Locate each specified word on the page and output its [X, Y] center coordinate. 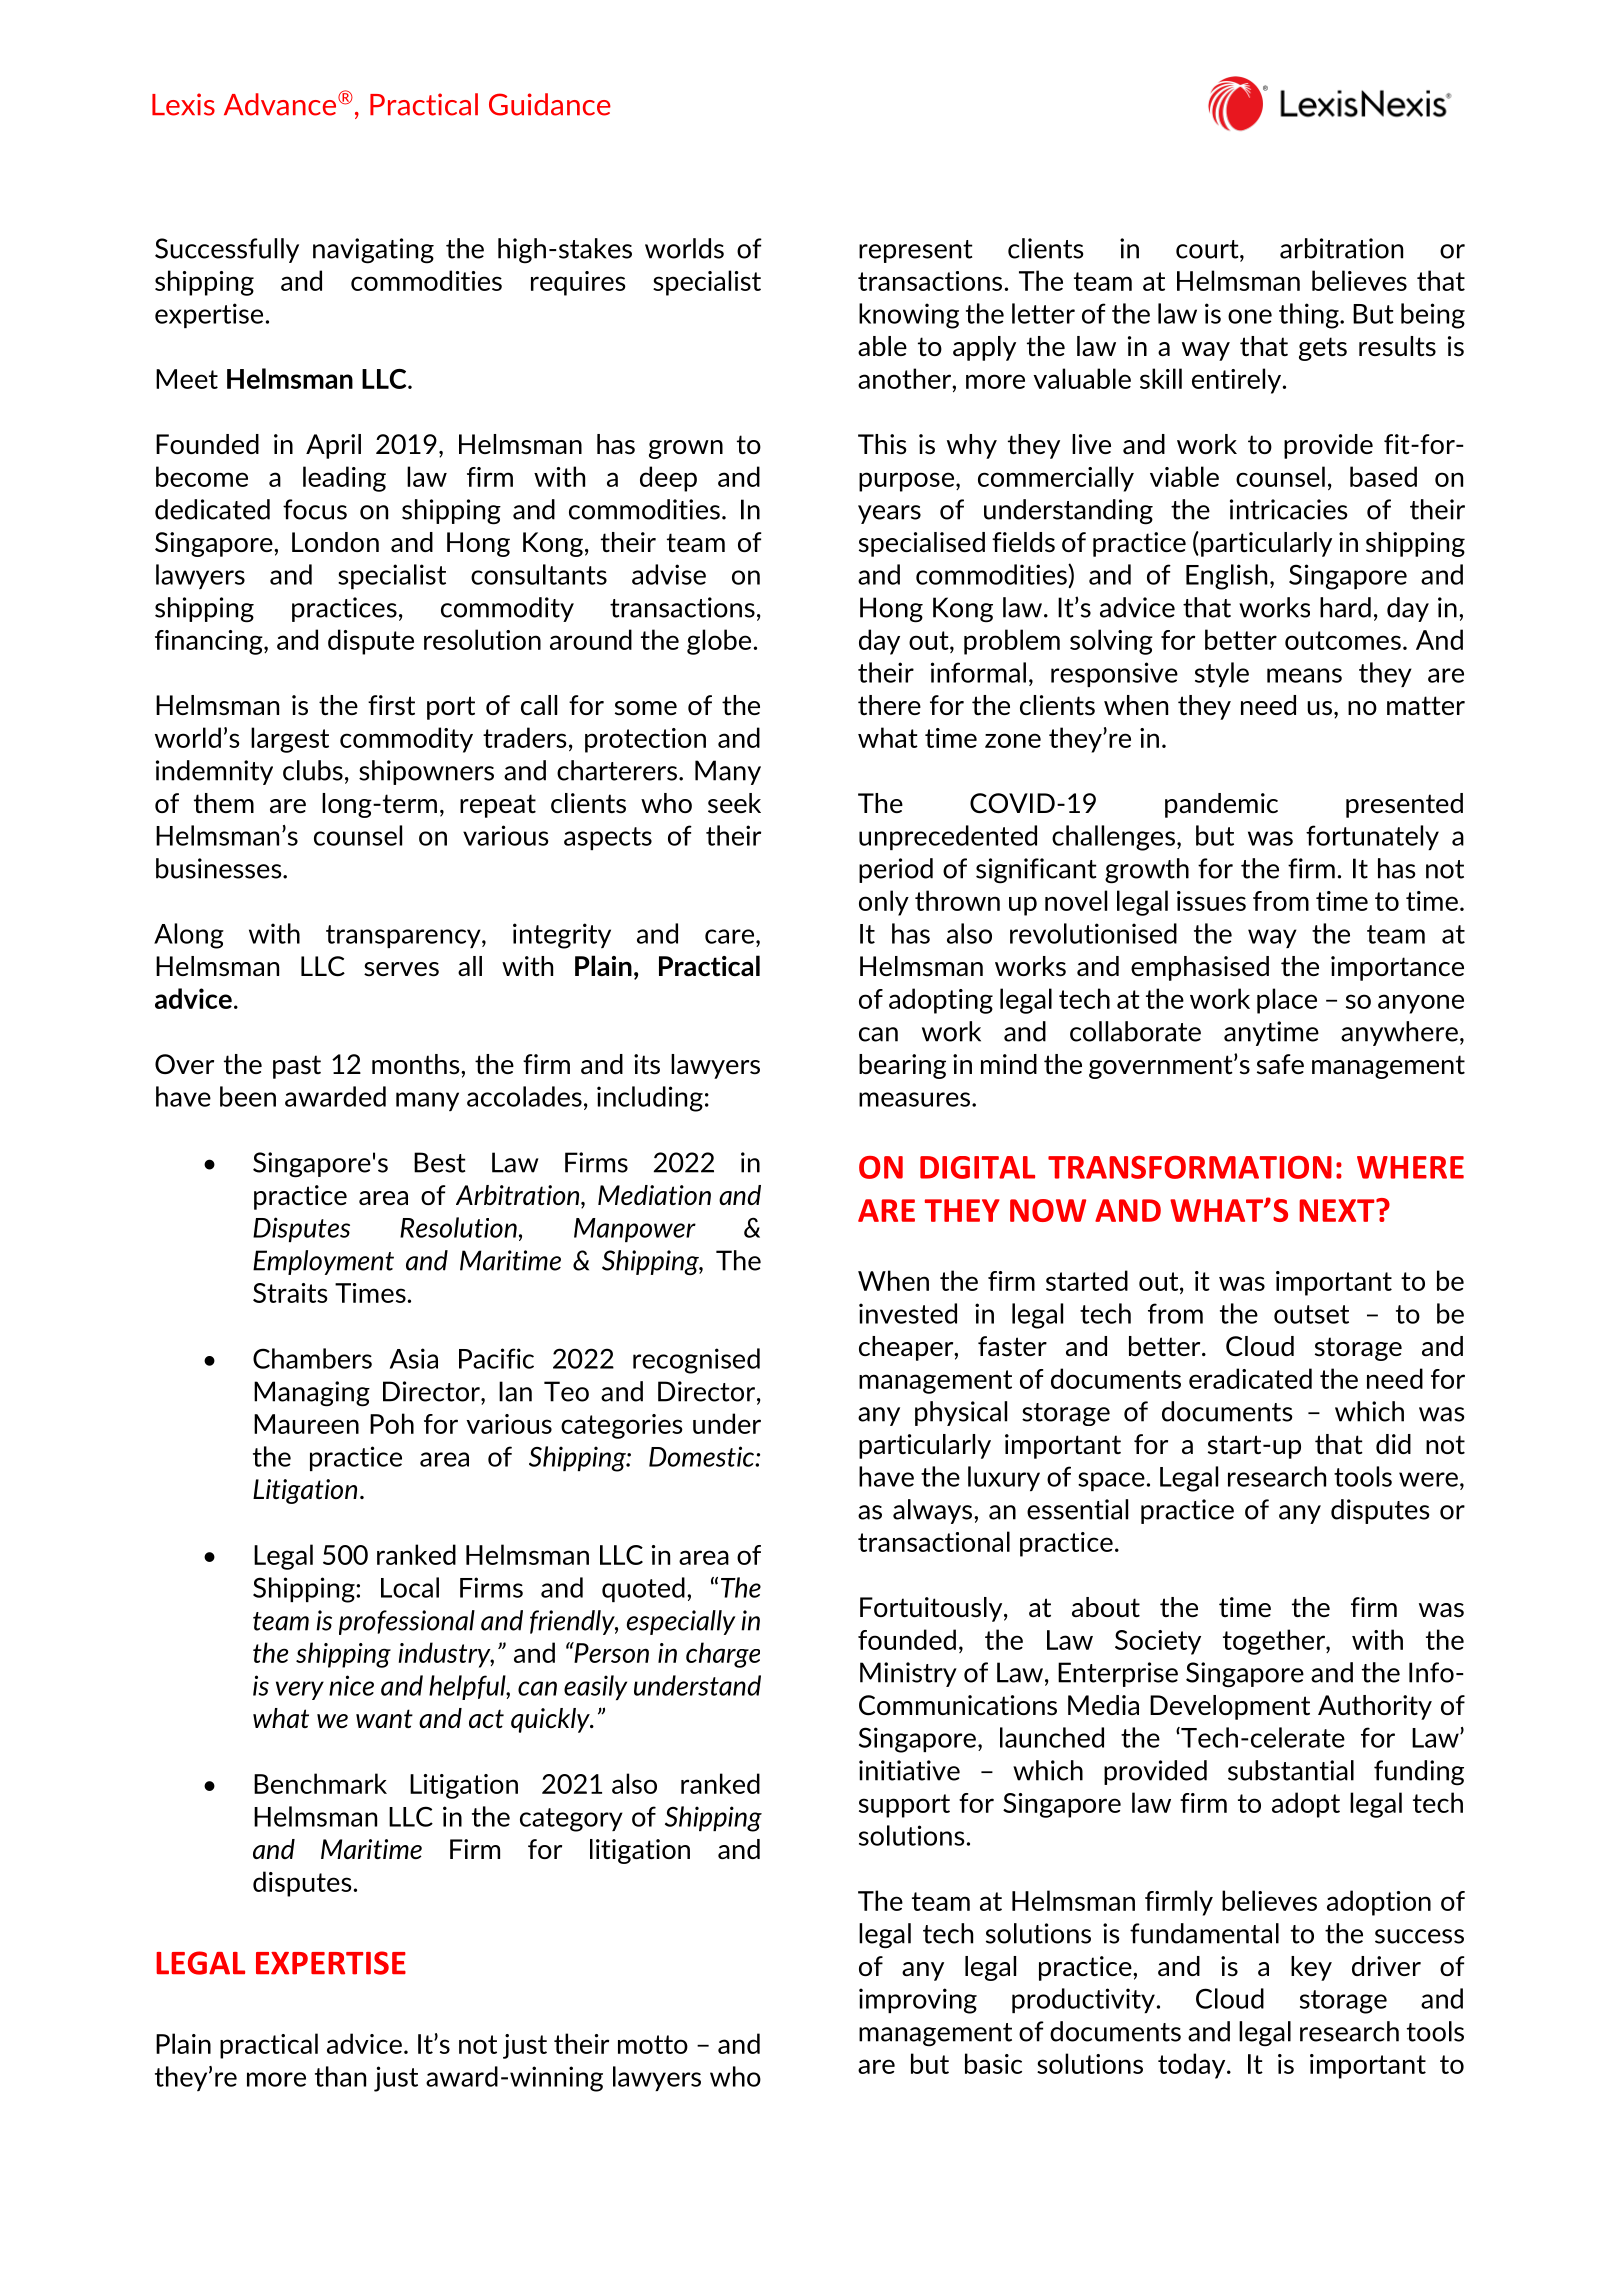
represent [915, 251]
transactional [934, 1541]
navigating [373, 251]
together [1275, 1642]
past [297, 1067]
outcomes [1343, 640]
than [340, 2076]
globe [719, 642]
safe [1280, 1064]
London [335, 542]
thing [1310, 316]
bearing [902, 1066]
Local [410, 1587]
